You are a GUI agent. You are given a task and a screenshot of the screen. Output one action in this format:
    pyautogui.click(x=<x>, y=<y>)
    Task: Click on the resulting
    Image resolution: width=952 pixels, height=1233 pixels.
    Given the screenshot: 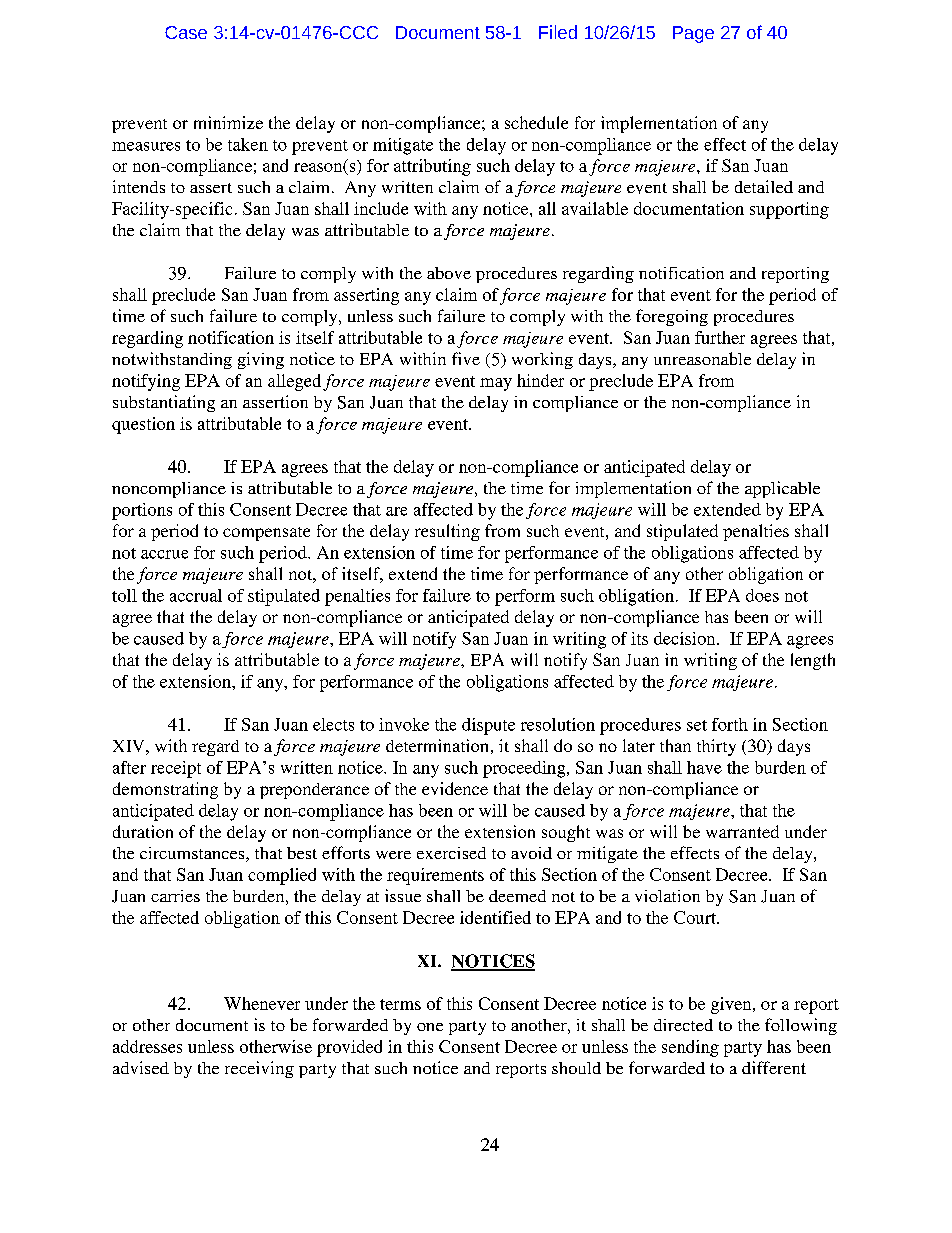 What is the action you would take?
    pyautogui.click(x=447, y=532)
